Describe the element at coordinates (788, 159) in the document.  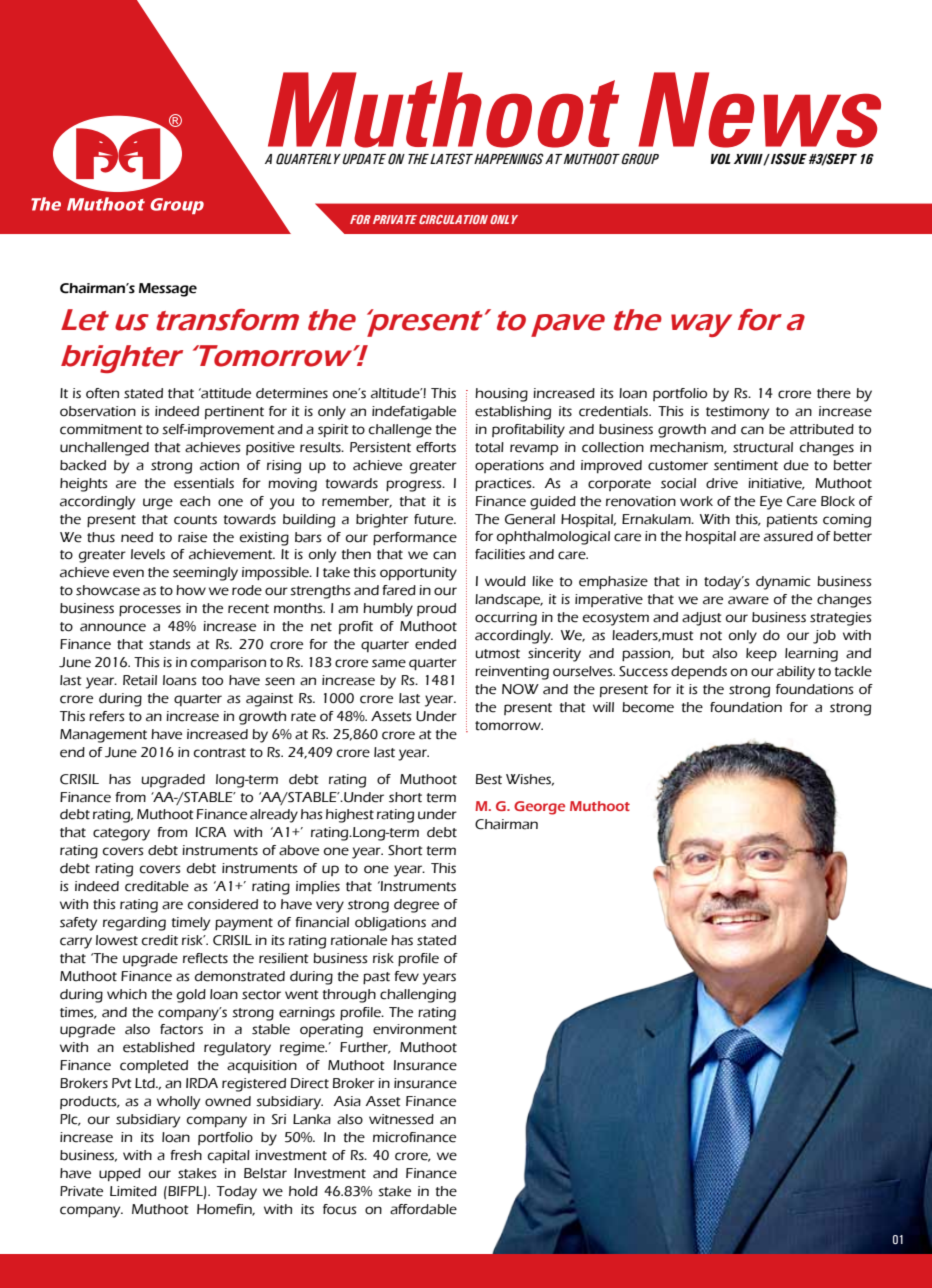
I see `ISSUE` at that location.
